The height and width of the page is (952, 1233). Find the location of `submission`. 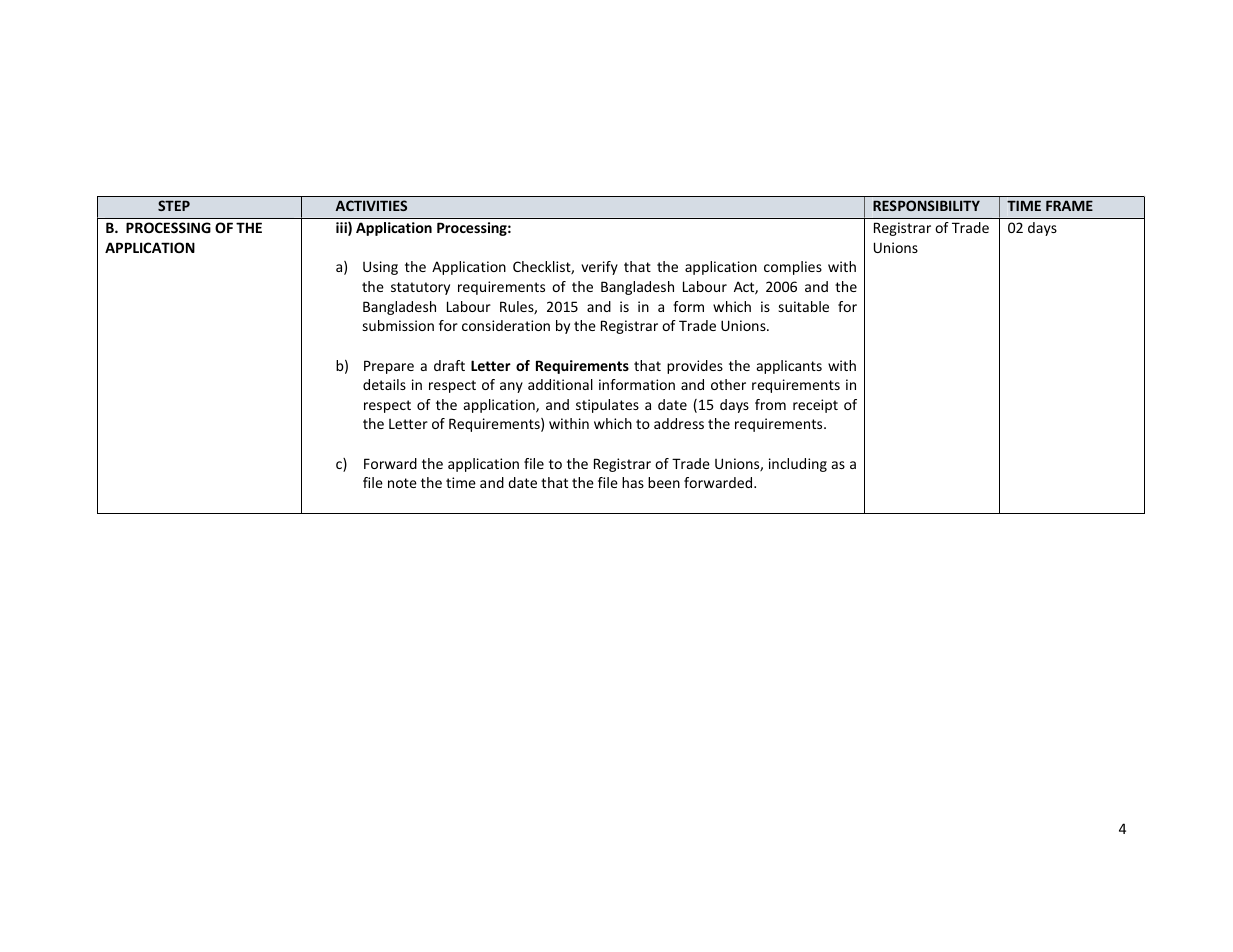

submission is located at coordinates (398, 325).
